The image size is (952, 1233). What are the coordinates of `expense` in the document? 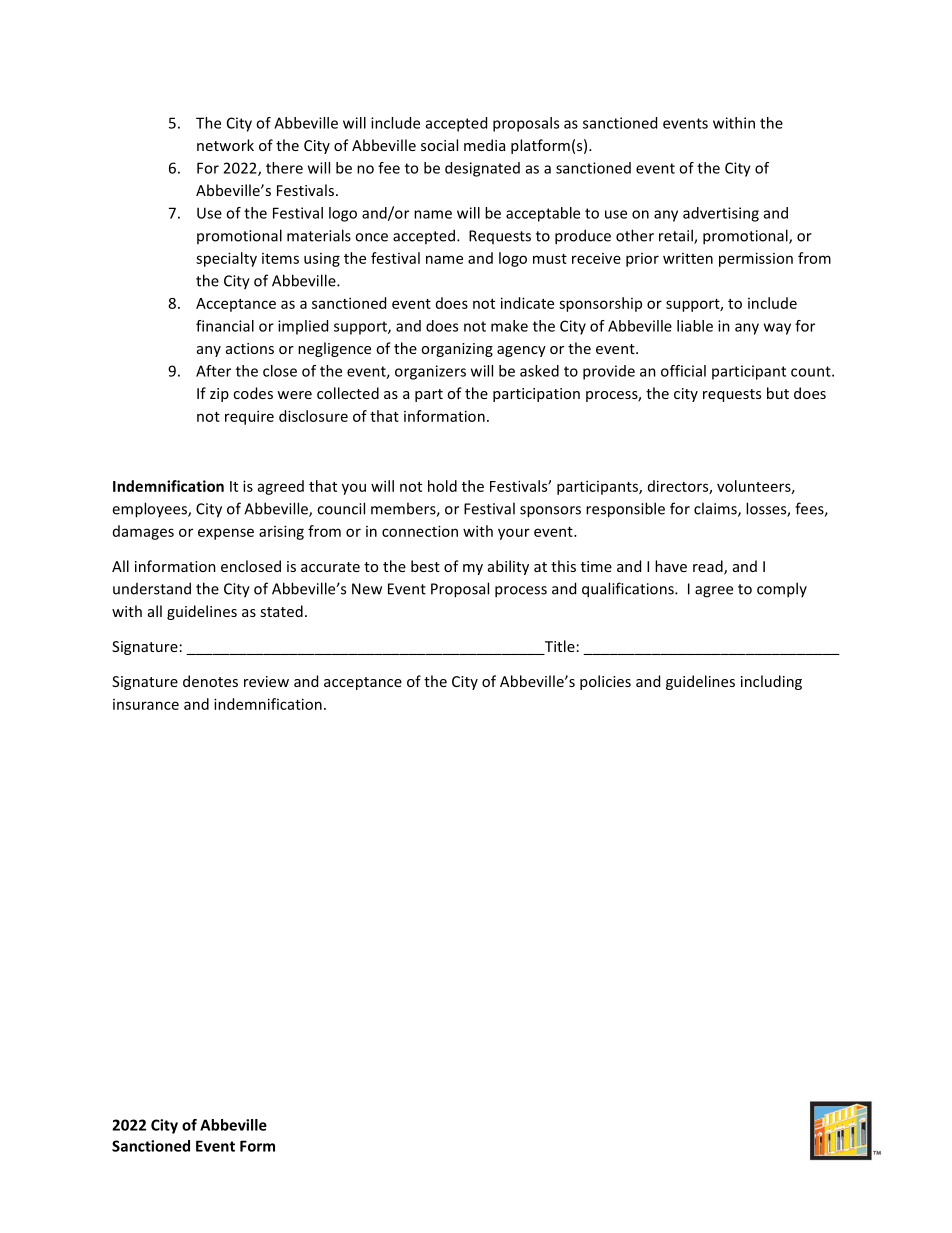 It's located at (226, 534).
